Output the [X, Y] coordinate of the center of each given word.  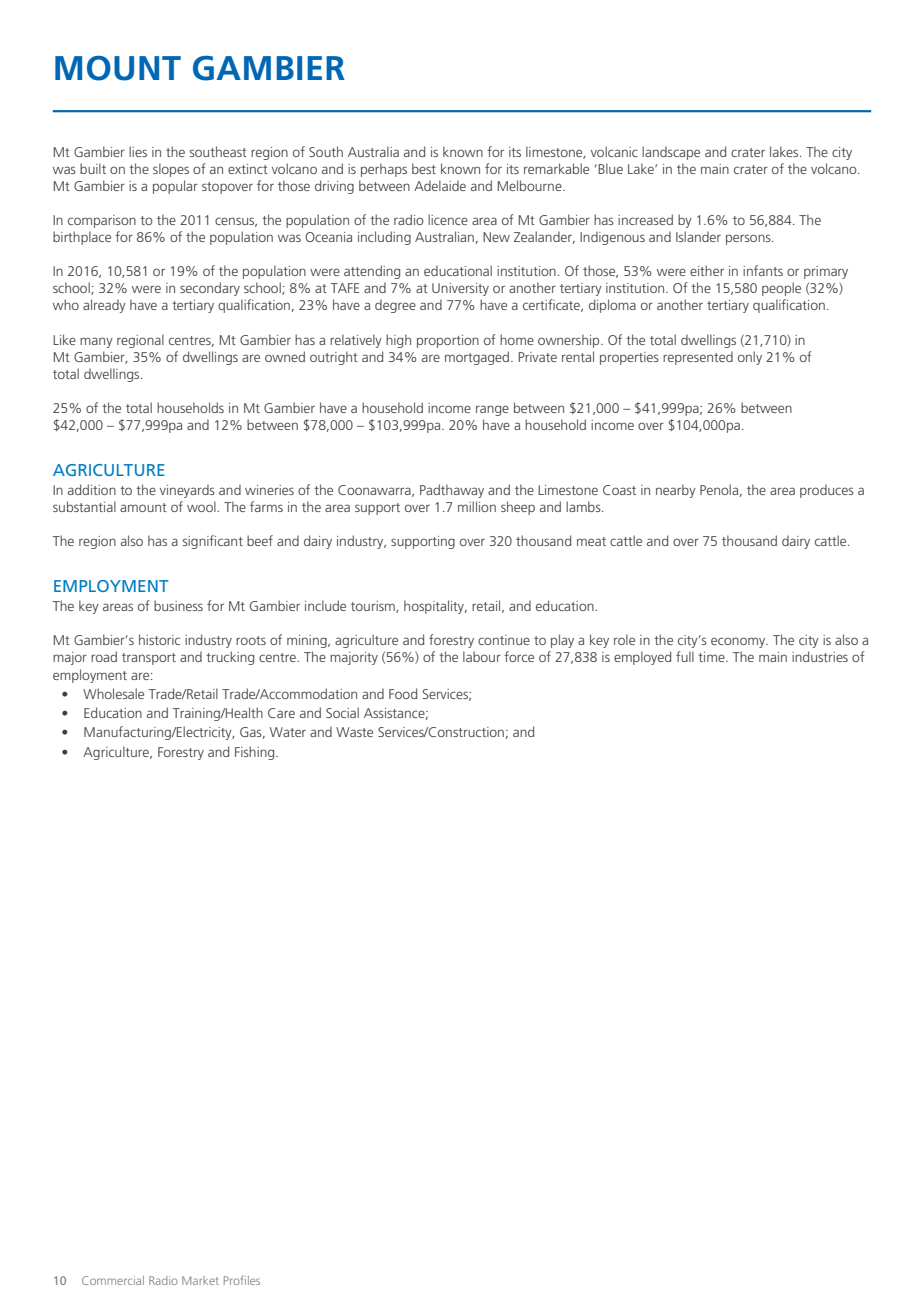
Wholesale [113, 693]
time [712, 657]
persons [749, 239]
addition [92, 489]
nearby [676, 491]
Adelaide [440, 185]
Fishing [256, 753]
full [685, 656]
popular [175, 187]
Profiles [242, 1280]
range [492, 410]
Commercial [113, 1280]
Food [403, 693]
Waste [354, 732]
